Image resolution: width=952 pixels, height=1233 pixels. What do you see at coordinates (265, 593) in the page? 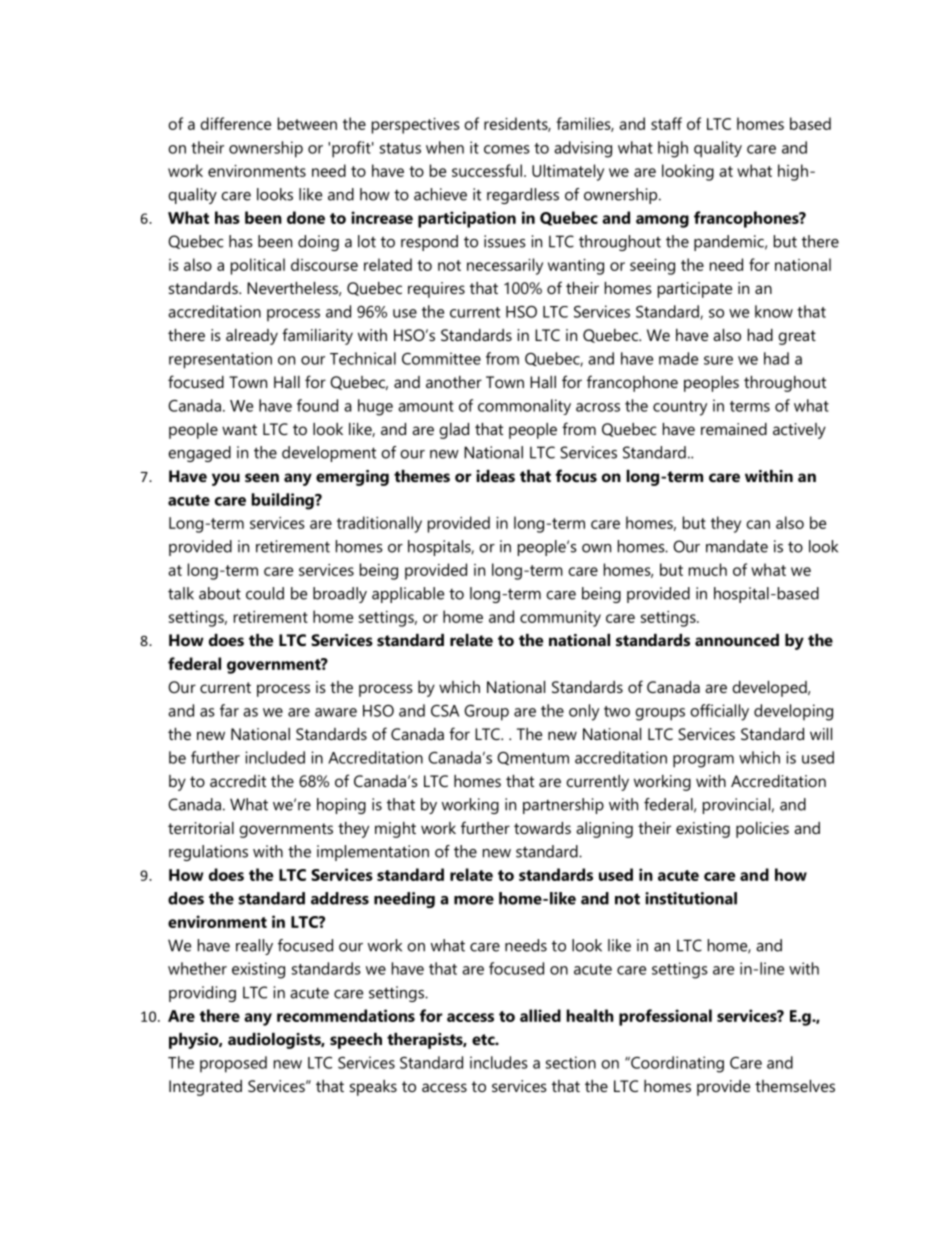
I see `could` at bounding box center [265, 593].
